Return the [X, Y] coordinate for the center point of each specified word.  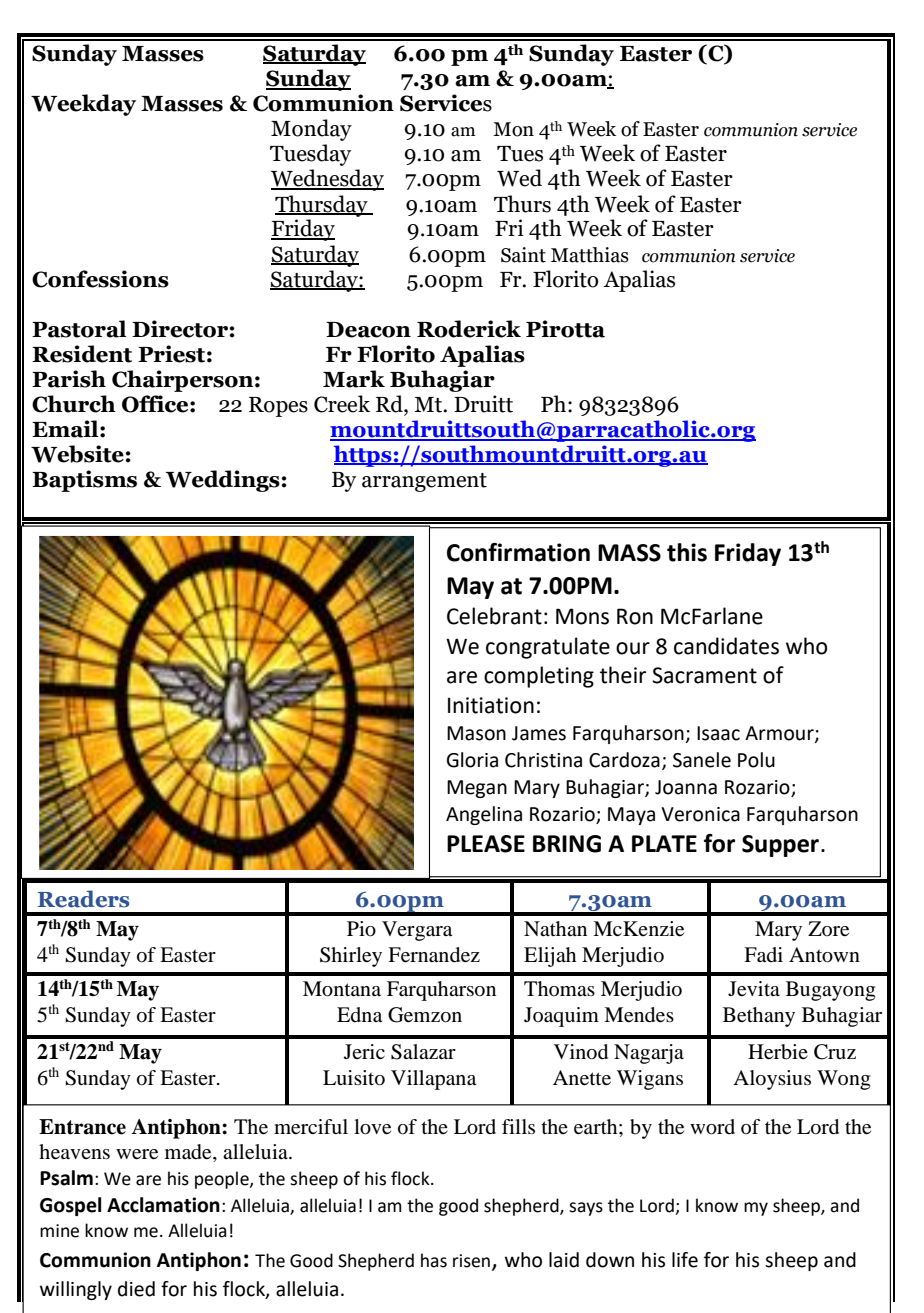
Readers [83, 899]
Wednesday [327, 180]
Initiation [491, 705]
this [687, 552]
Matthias [590, 255]
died [136, 1289]
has [434, 1260]
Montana [342, 989]
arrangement [424, 482]
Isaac [718, 733]
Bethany [759, 1017]
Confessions [100, 279]
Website [77, 454]
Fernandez [434, 955]
